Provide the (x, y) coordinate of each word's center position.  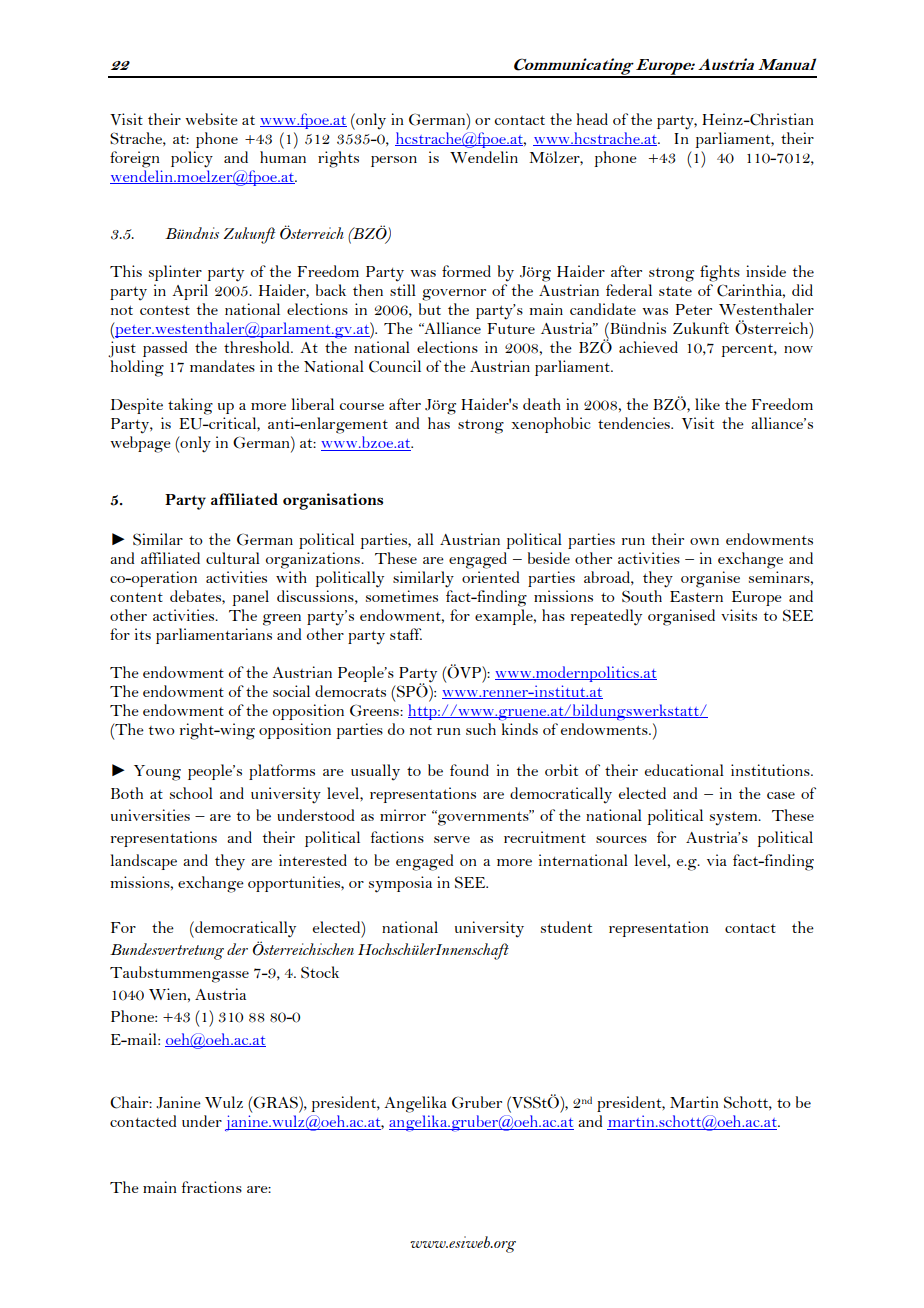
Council (395, 366)
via (717, 860)
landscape (143, 862)
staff (406, 634)
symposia (400, 884)
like (707, 404)
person (394, 161)
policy (192, 159)
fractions (211, 1187)
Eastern (696, 596)
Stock (320, 972)
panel (250, 598)
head (592, 119)
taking (190, 406)
